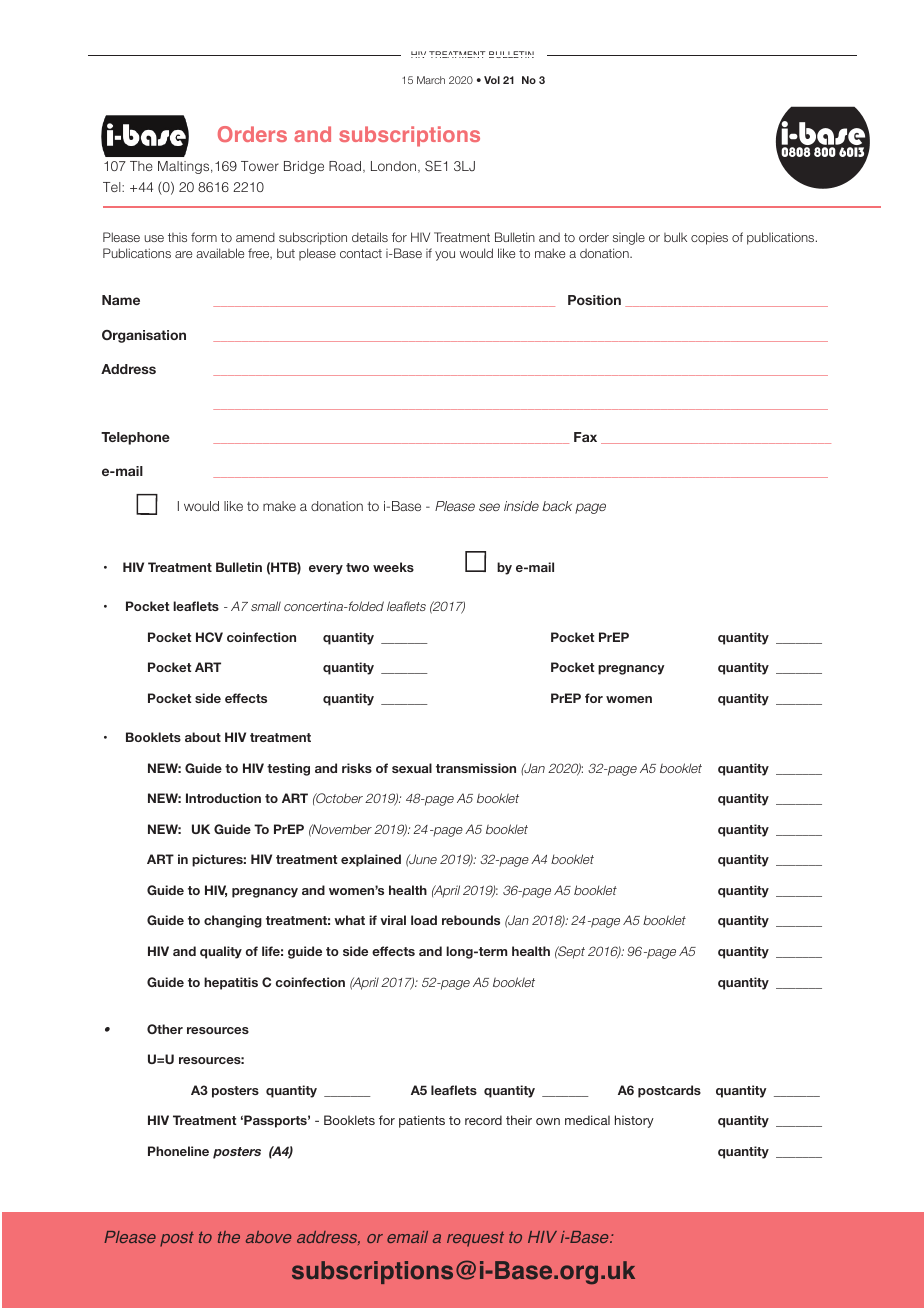  What do you see at coordinates (165, 1029) in the screenshot?
I see `Other` at bounding box center [165, 1029].
